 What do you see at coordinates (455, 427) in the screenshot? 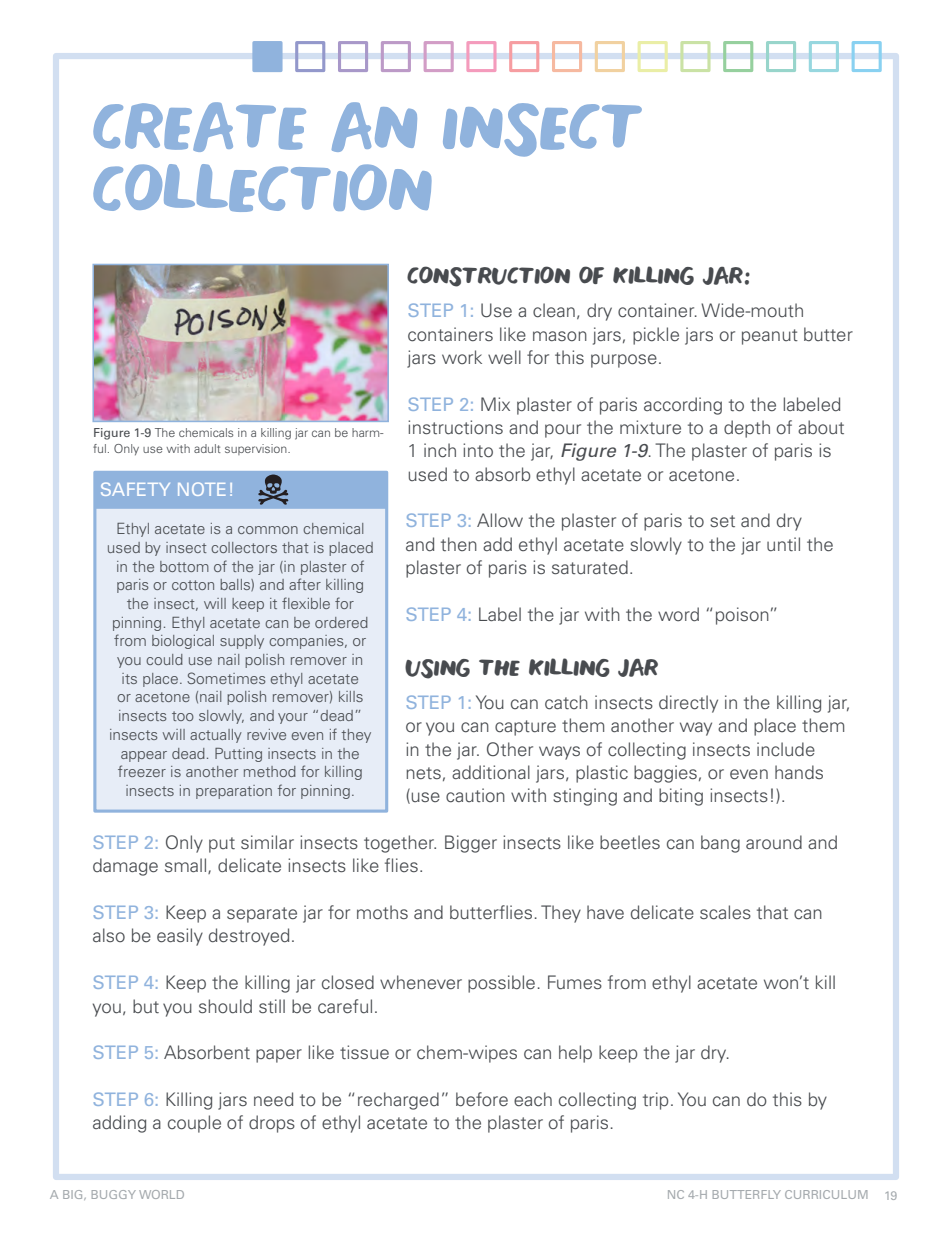
I see `instructions` at bounding box center [455, 427].
